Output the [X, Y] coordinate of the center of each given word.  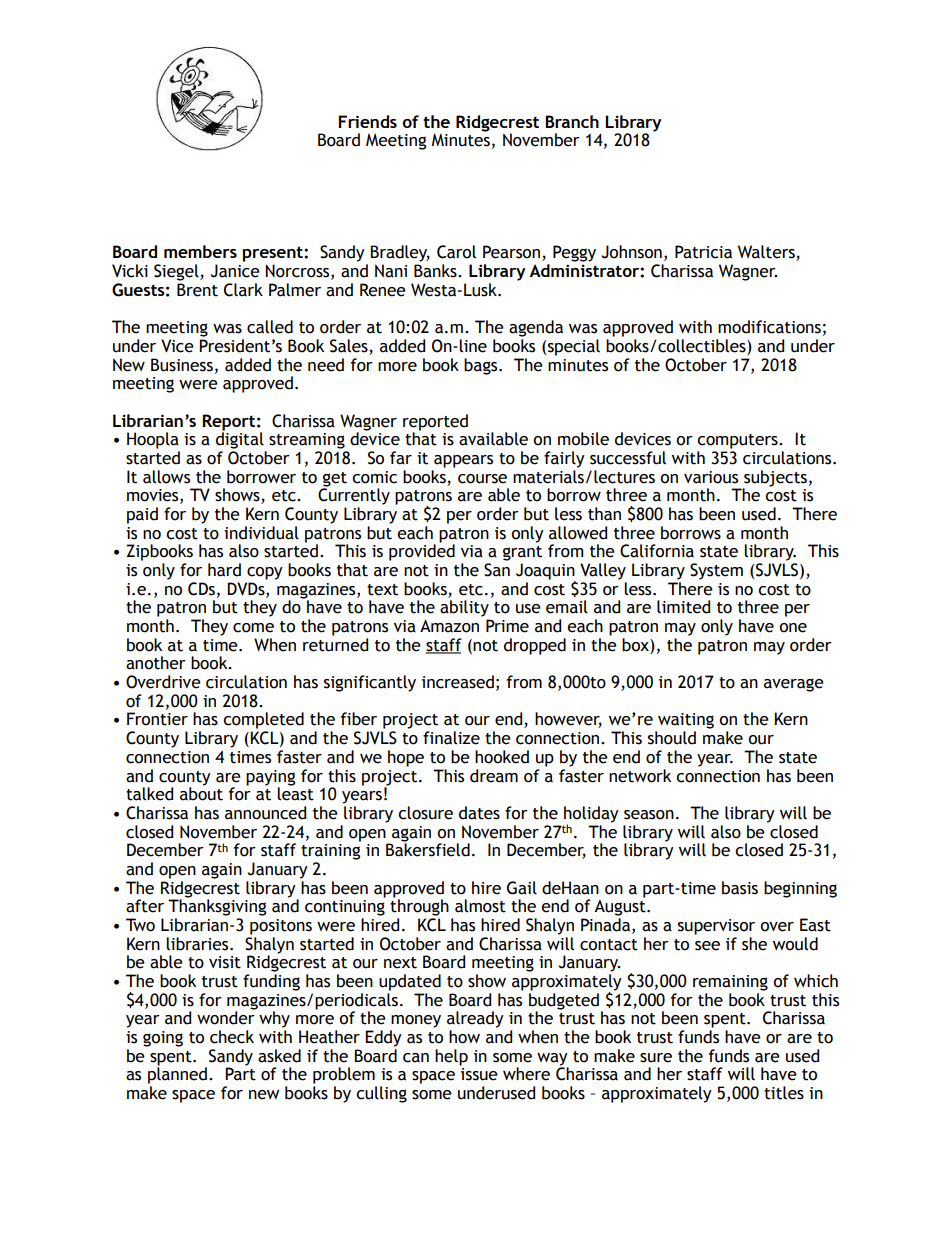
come [253, 628]
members [200, 251]
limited [683, 607]
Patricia [703, 252]
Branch [572, 121]
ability [464, 608]
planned [179, 1074]
